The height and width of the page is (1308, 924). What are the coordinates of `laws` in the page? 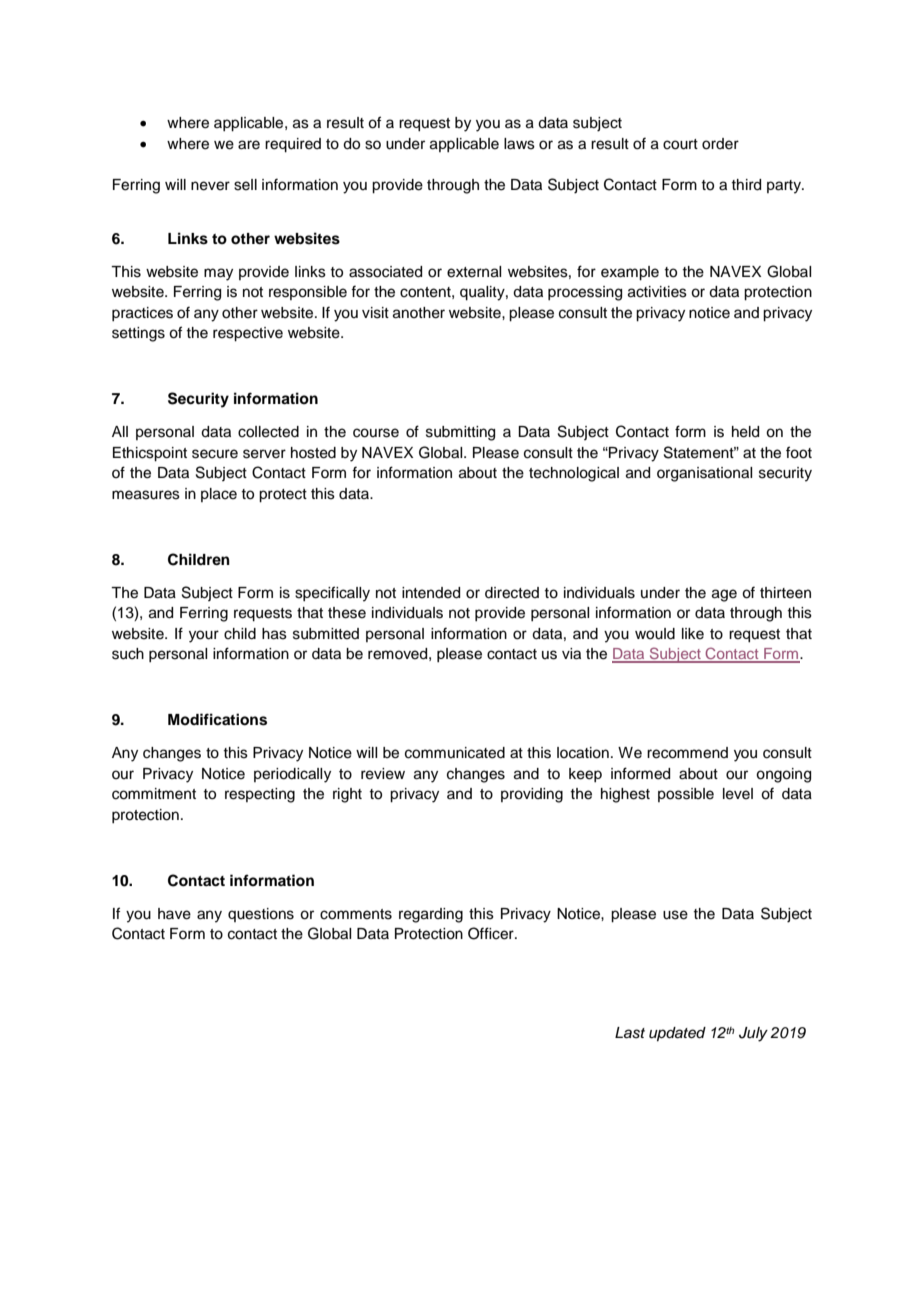 It's located at (519, 144).
